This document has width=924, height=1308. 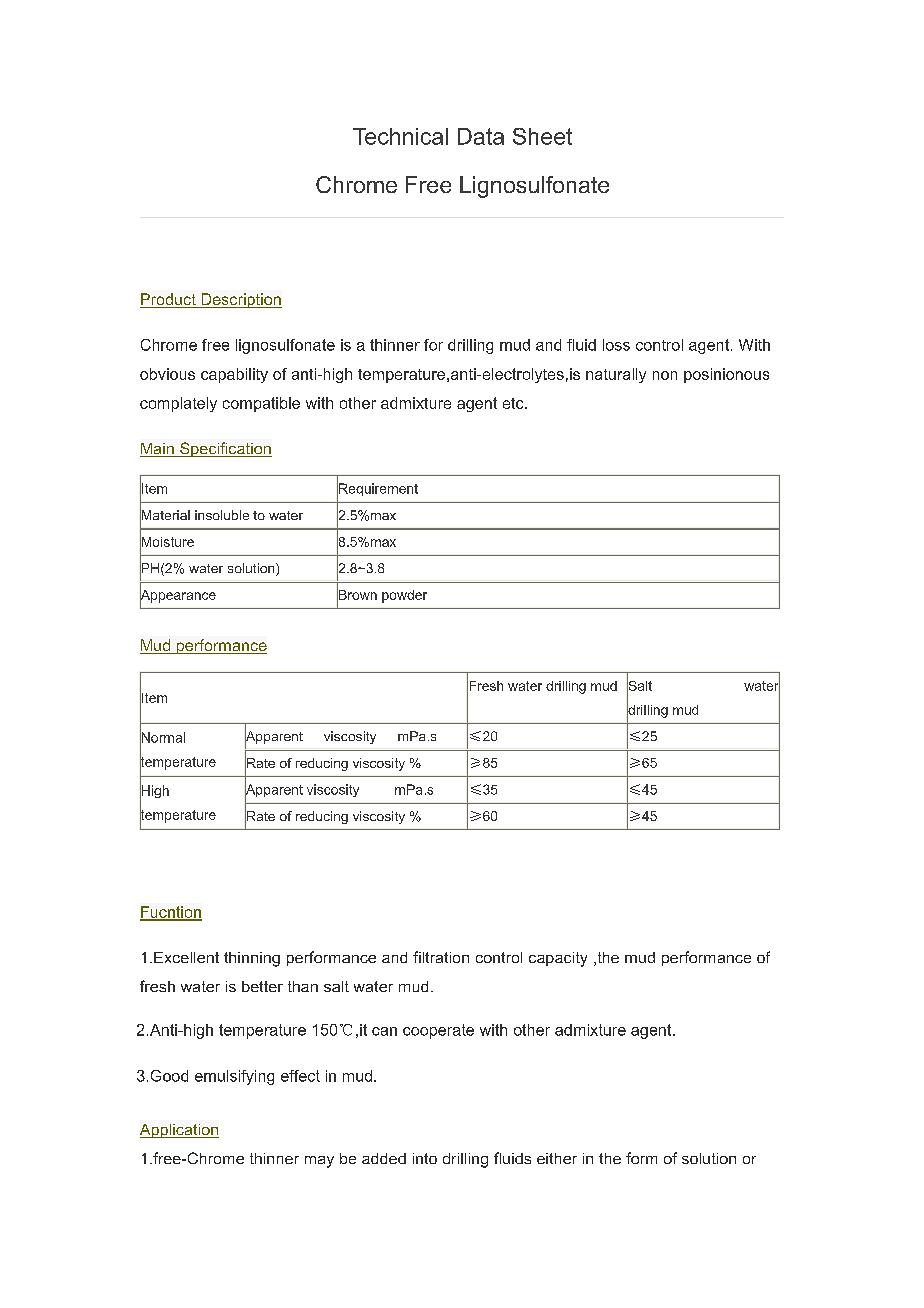 What do you see at coordinates (616, 375) in the document?
I see `naturally` at bounding box center [616, 375].
